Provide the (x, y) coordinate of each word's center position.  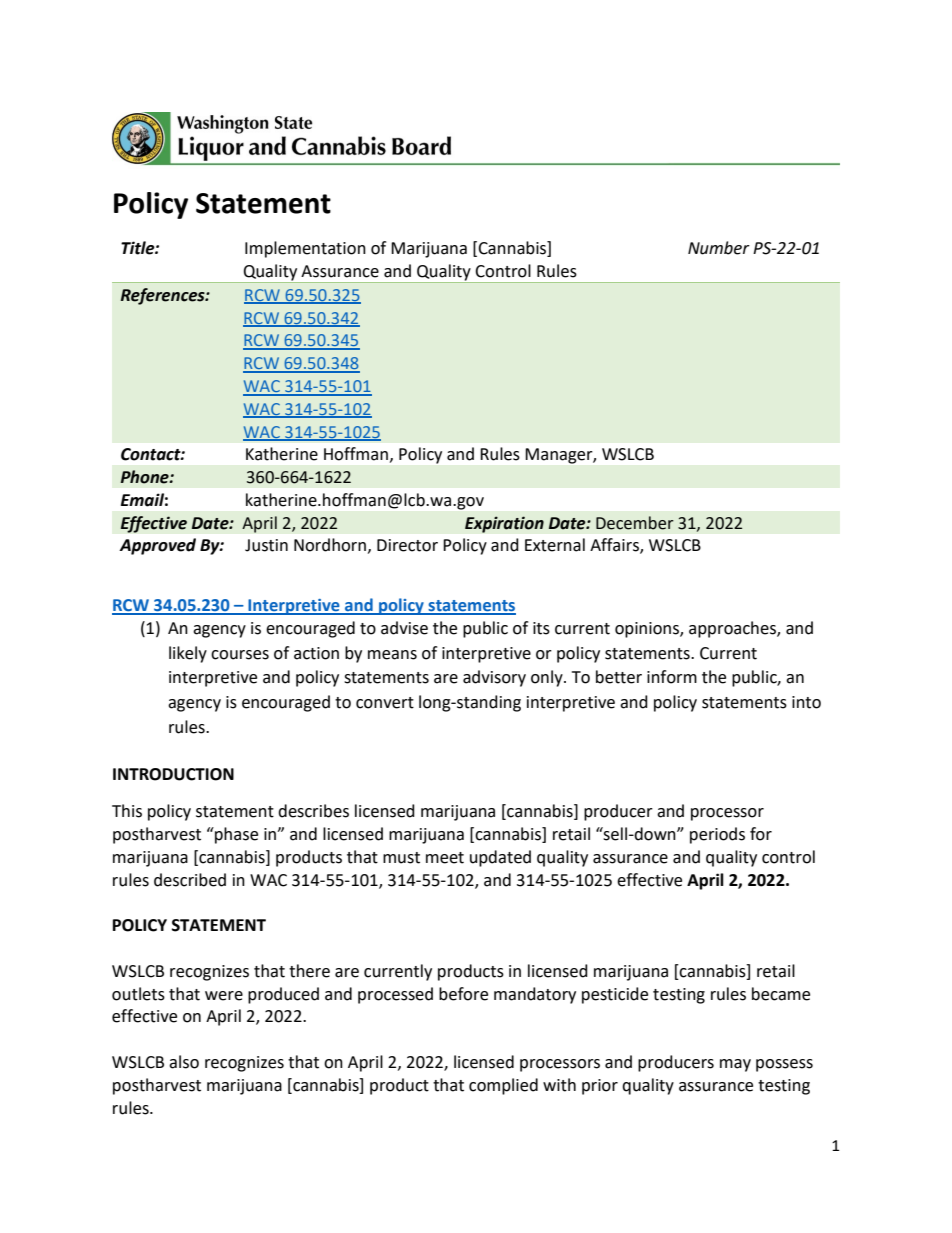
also (184, 1062)
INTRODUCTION (173, 774)
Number (719, 248)
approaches (733, 629)
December (635, 523)
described (190, 880)
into (806, 702)
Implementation (305, 249)
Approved (157, 546)
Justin (266, 545)
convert (385, 703)
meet (445, 858)
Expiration (504, 524)
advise (404, 628)
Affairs (615, 546)
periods (717, 835)
